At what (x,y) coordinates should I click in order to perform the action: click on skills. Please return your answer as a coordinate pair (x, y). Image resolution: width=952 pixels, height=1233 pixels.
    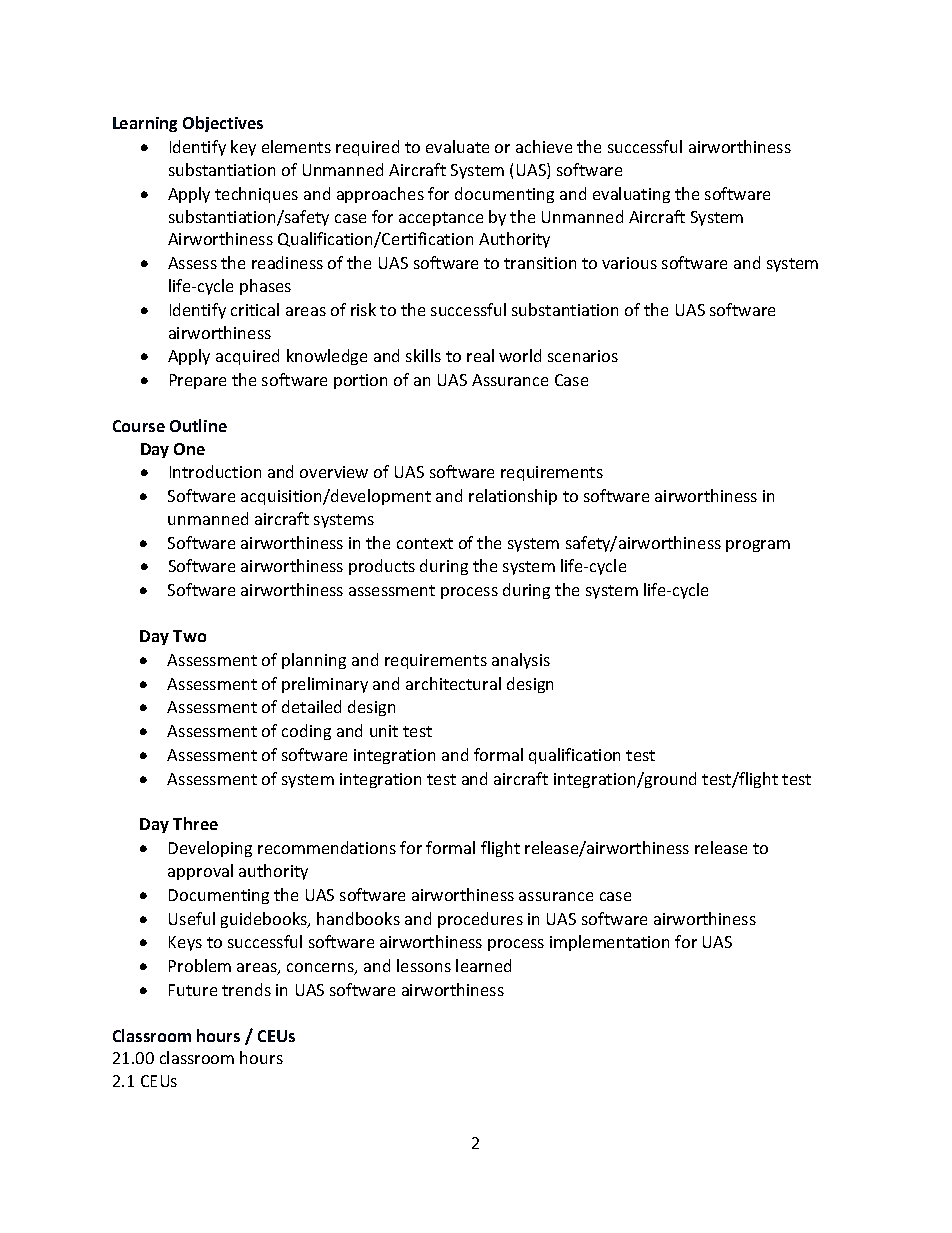
    Looking at the image, I should click on (423, 355).
